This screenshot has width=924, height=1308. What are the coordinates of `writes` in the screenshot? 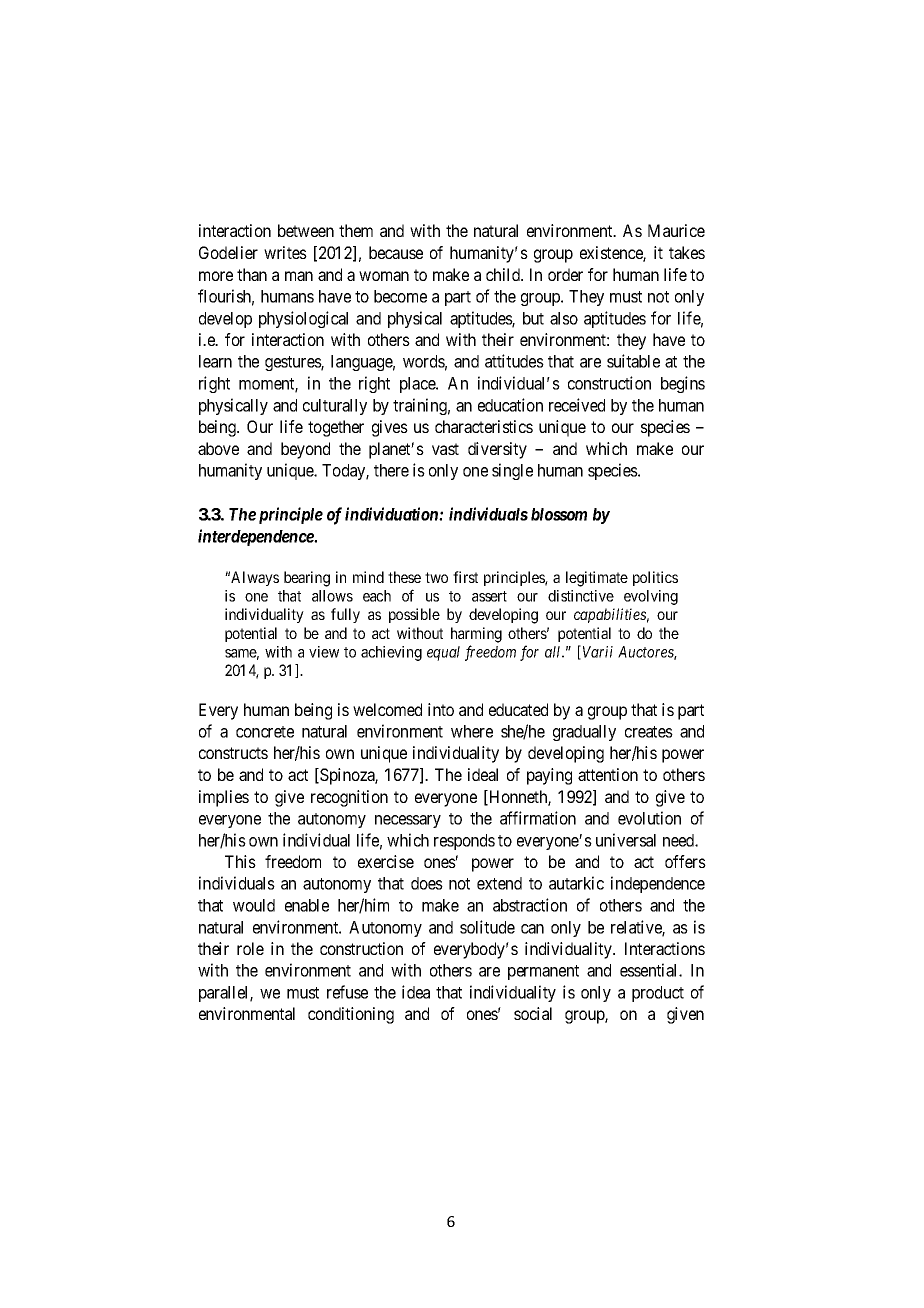 It's located at (285, 252).
